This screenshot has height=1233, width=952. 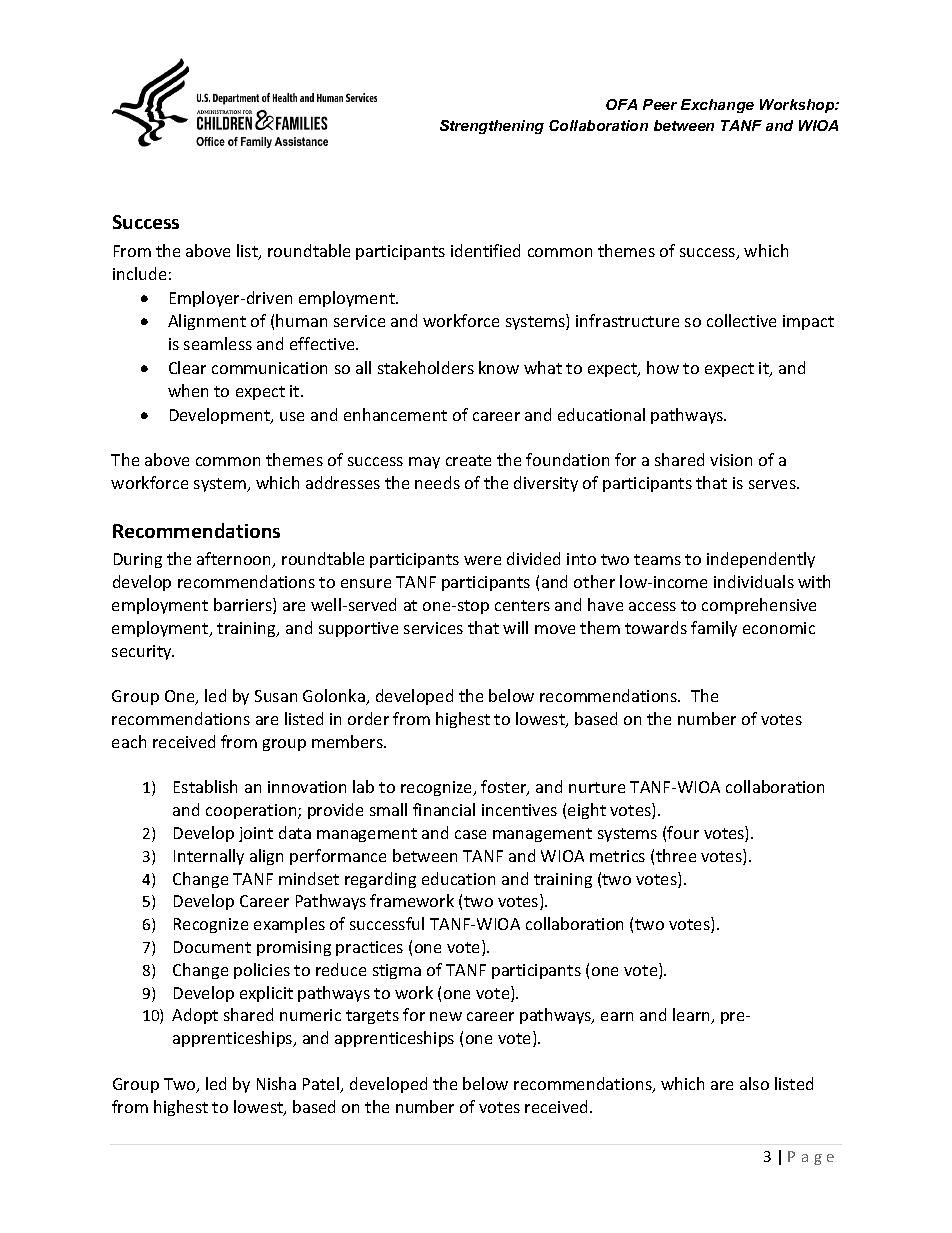 I want to click on new, so click(x=446, y=1016).
